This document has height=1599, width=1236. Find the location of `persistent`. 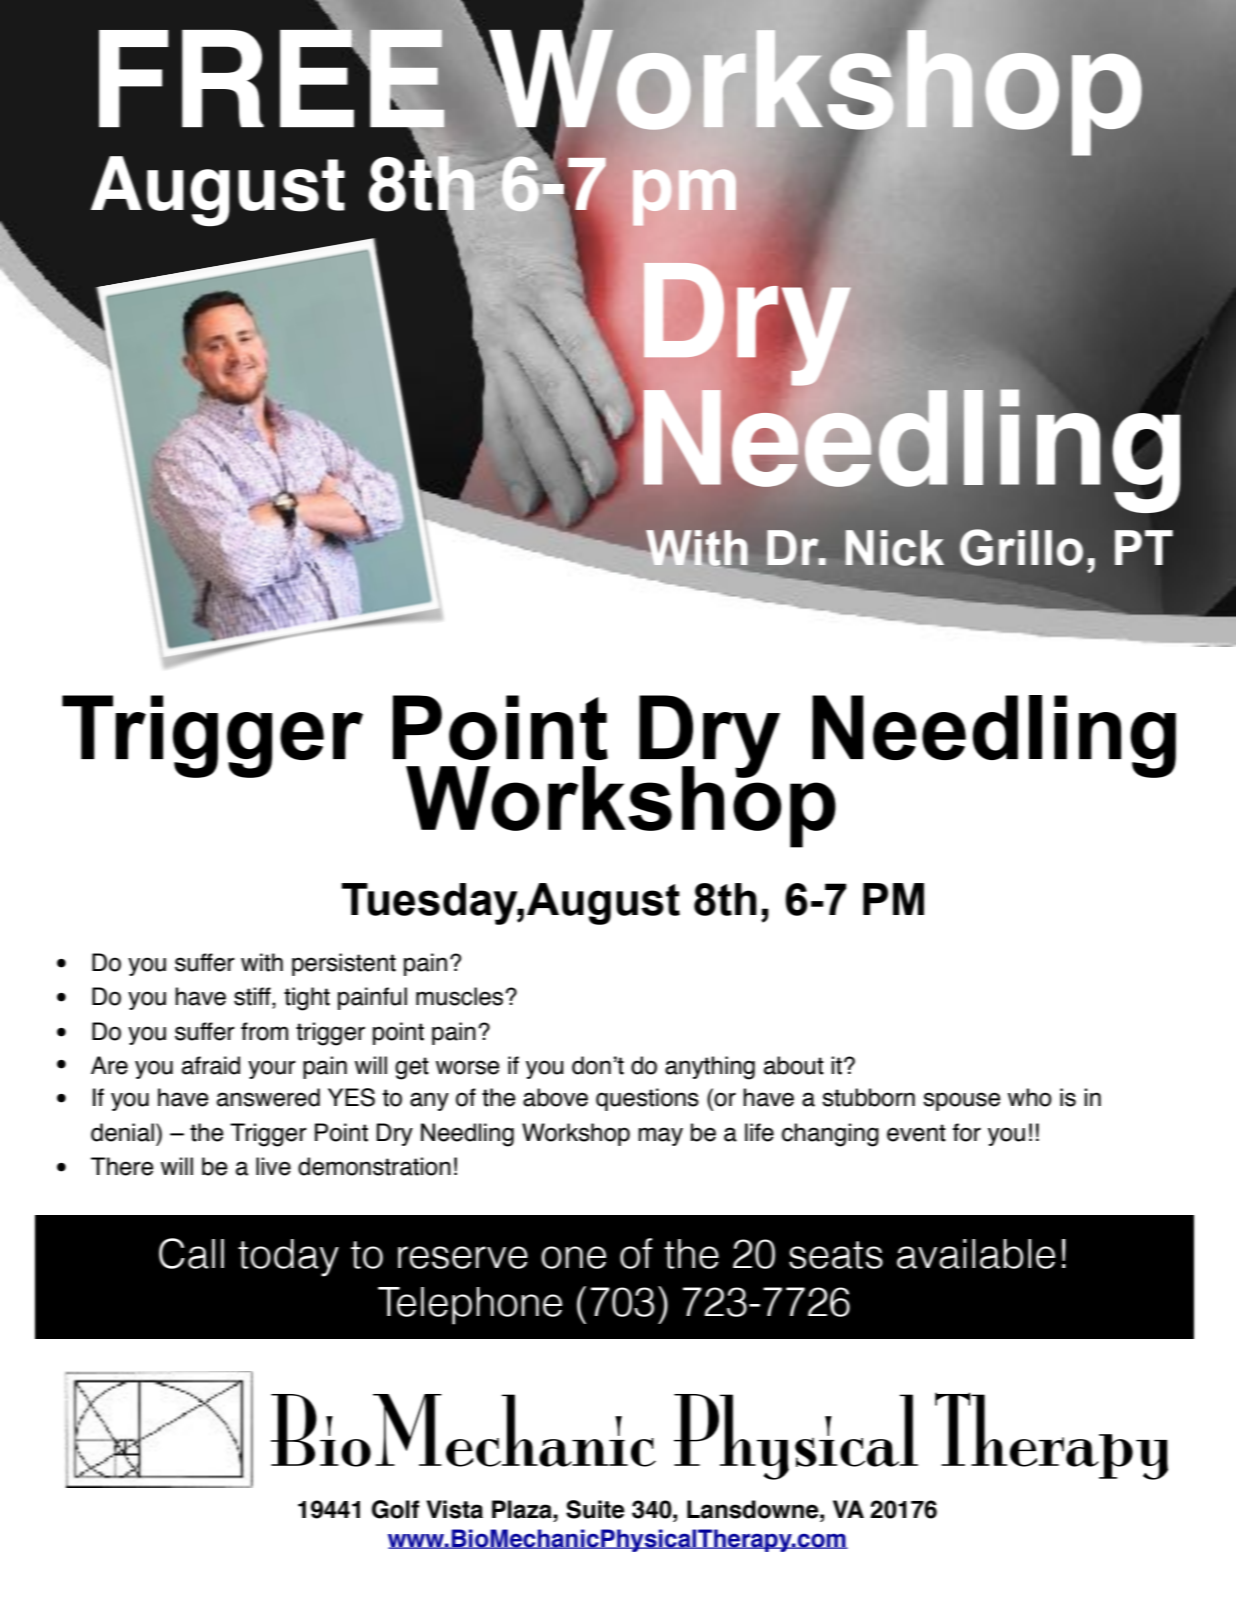

persistent is located at coordinates (344, 964).
